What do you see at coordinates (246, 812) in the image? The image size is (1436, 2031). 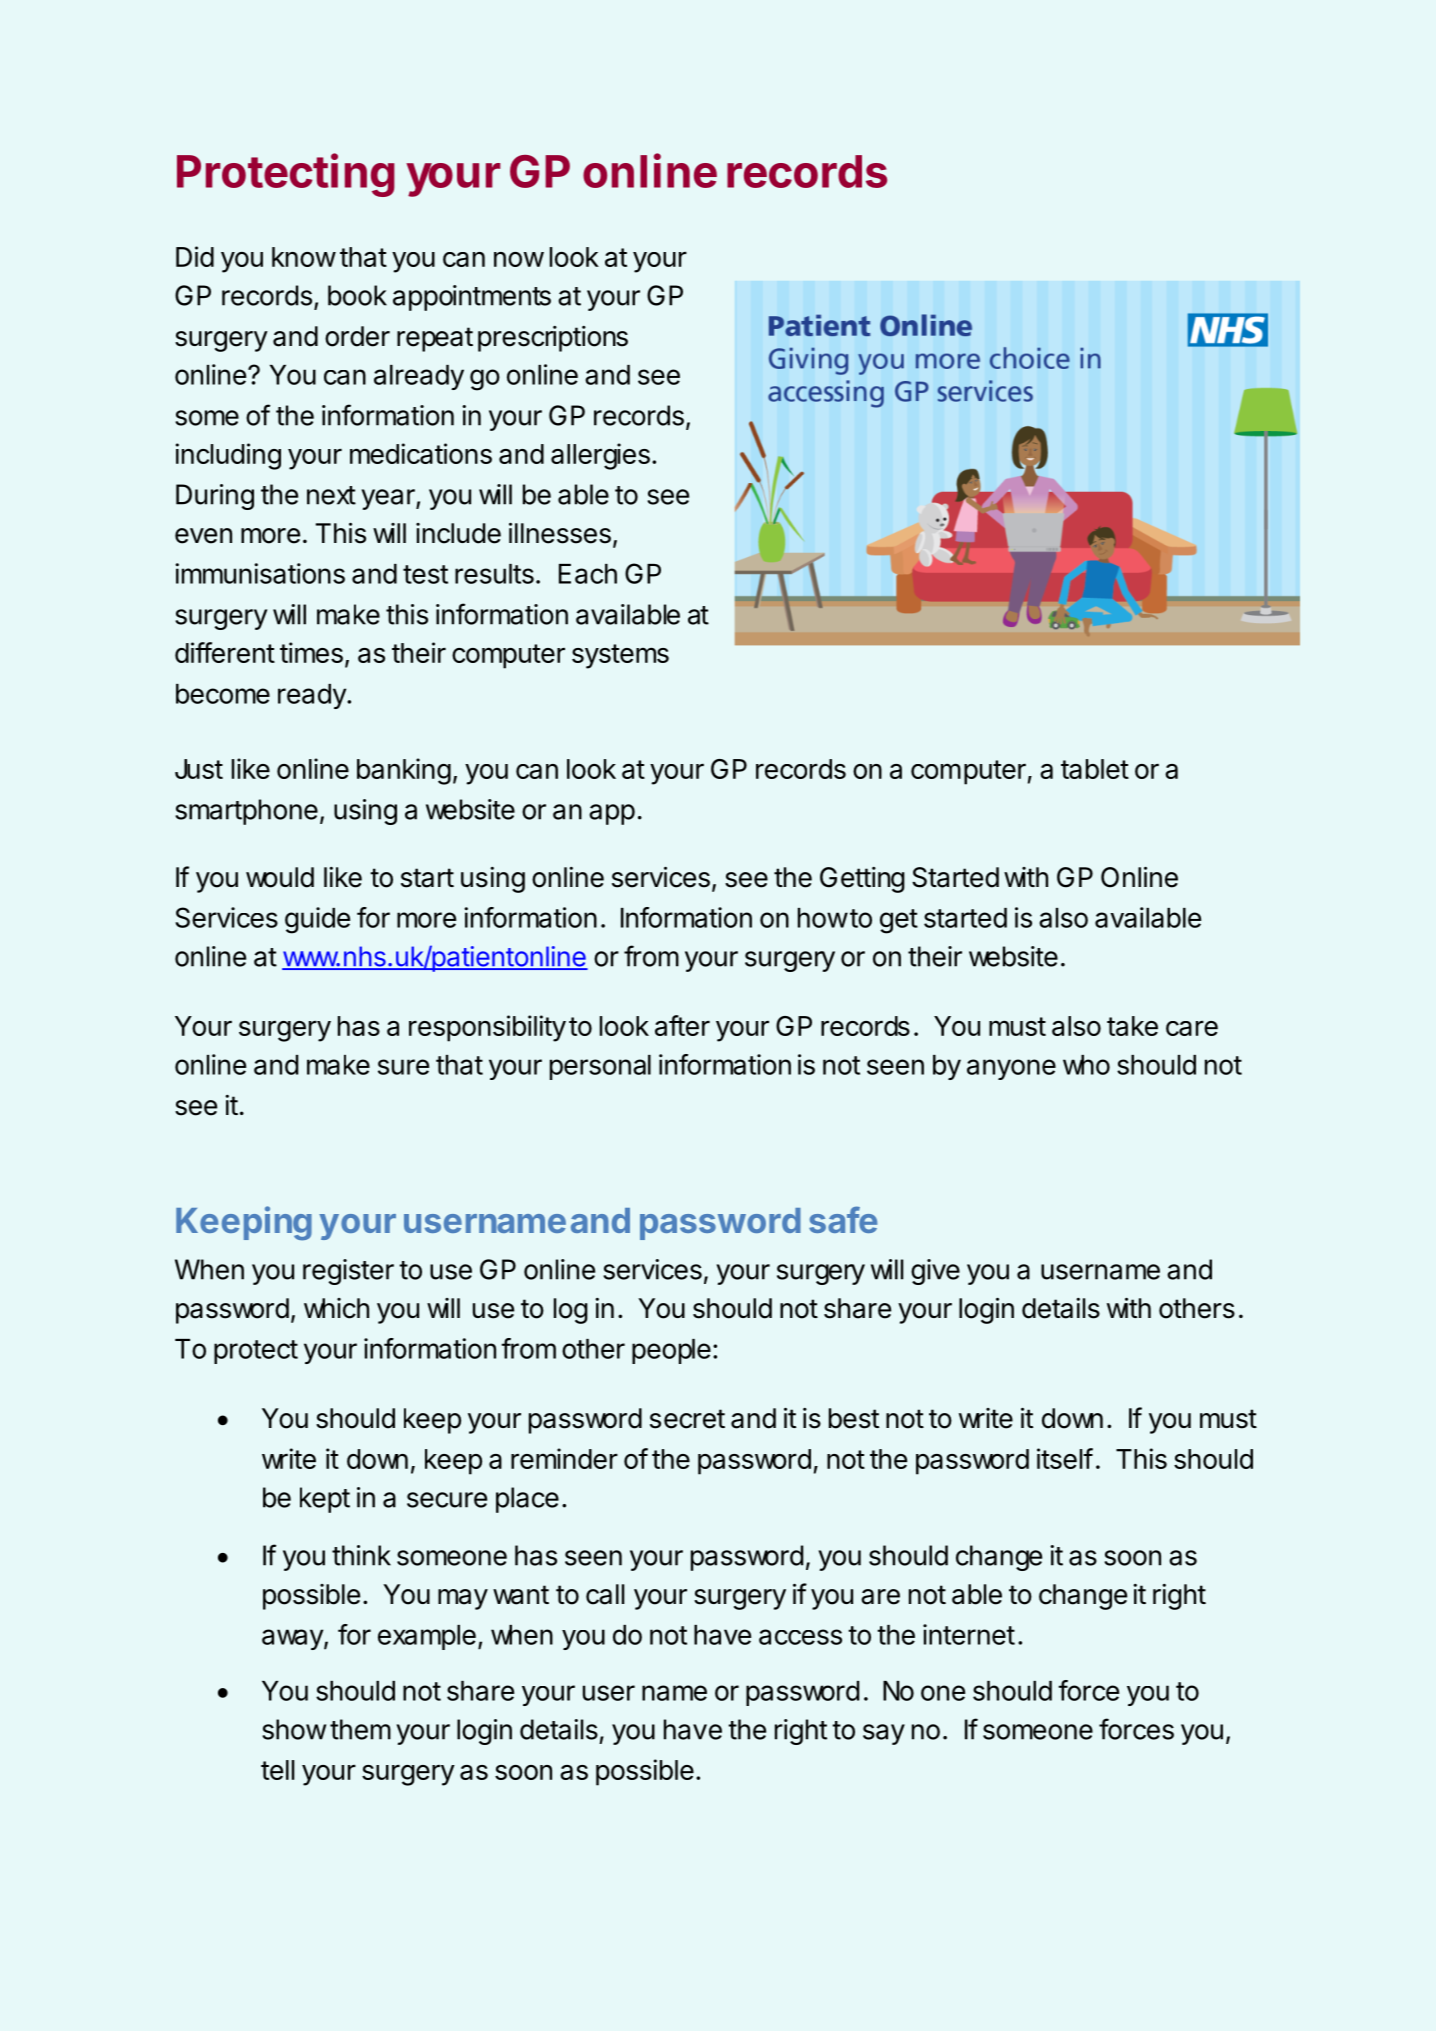 I see `smartphone` at bounding box center [246, 812].
